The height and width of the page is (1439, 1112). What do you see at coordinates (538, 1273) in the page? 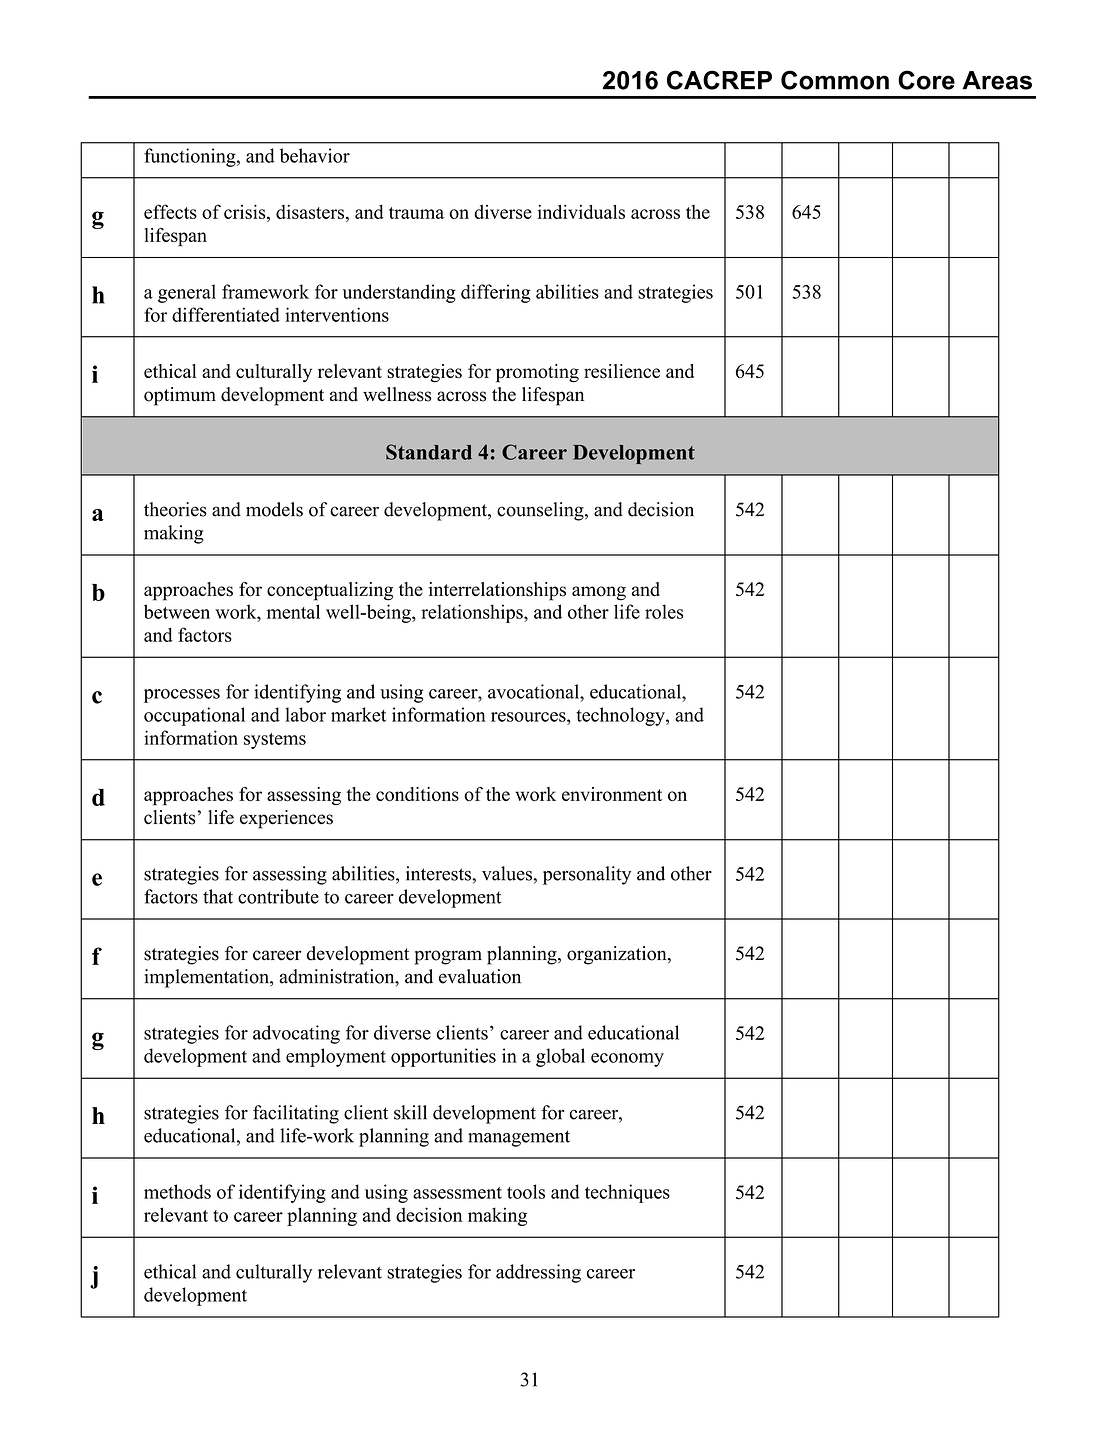
I see `addressing` at bounding box center [538, 1273].
